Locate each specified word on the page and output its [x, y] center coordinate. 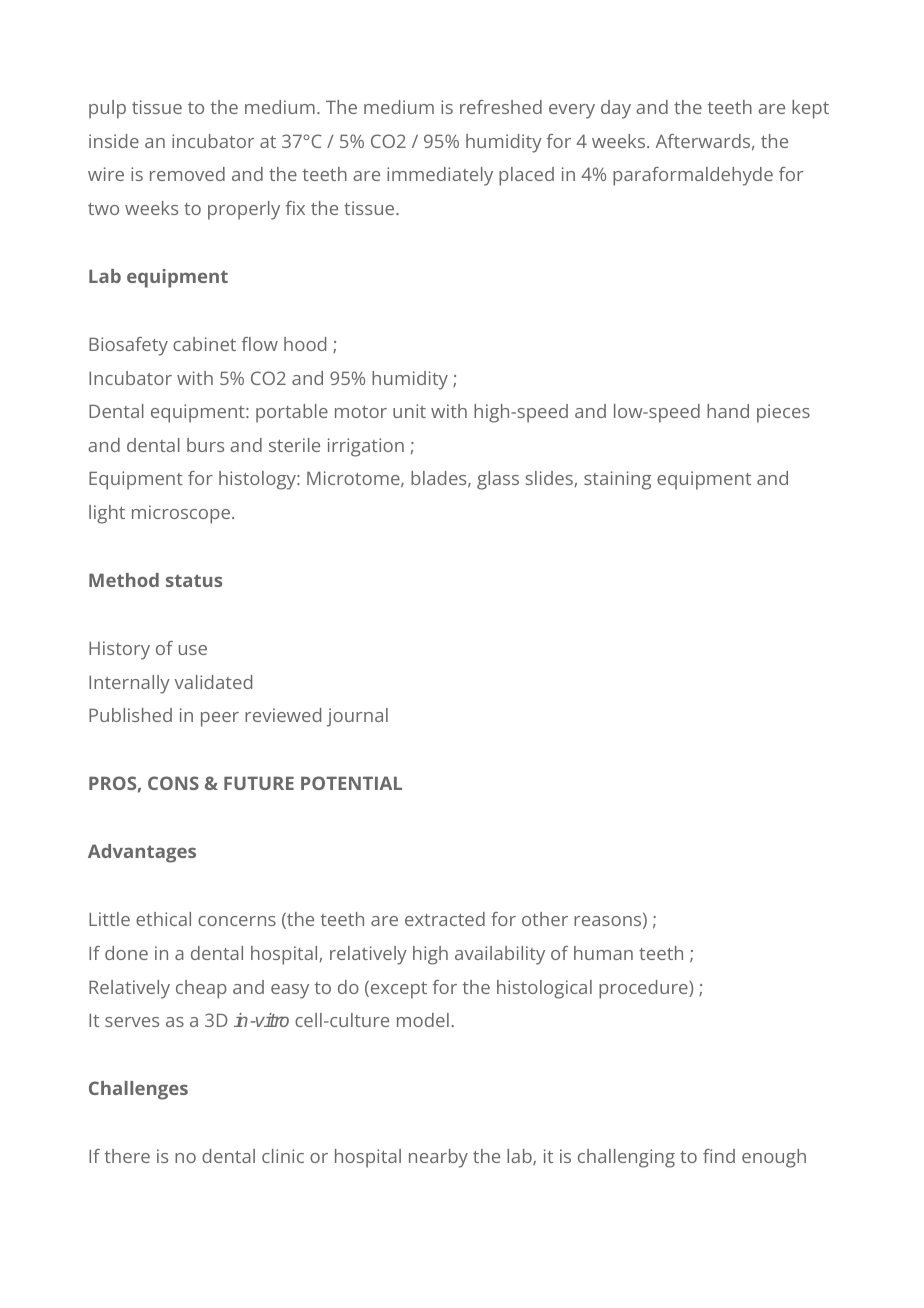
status [194, 580]
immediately [440, 176]
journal [357, 717]
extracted [445, 919]
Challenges [138, 1090]
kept [810, 109]
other [545, 919]
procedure [644, 989]
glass [498, 480]
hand [728, 411]
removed [187, 174]
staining [617, 480]
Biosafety [128, 346]
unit [409, 411]
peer [220, 719]
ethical [163, 919]
